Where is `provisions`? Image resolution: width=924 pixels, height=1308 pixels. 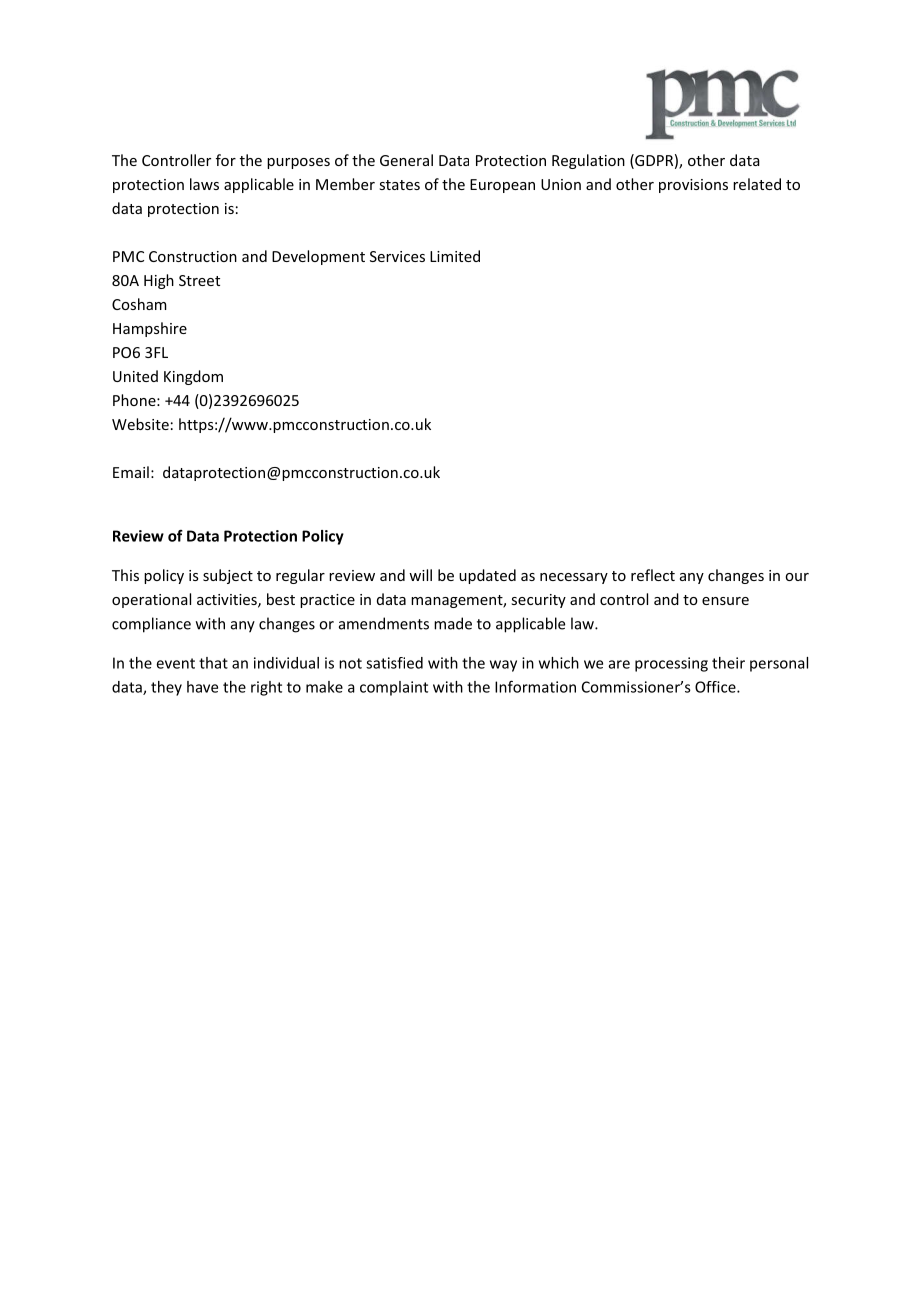 provisions is located at coordinates (693, 186).
